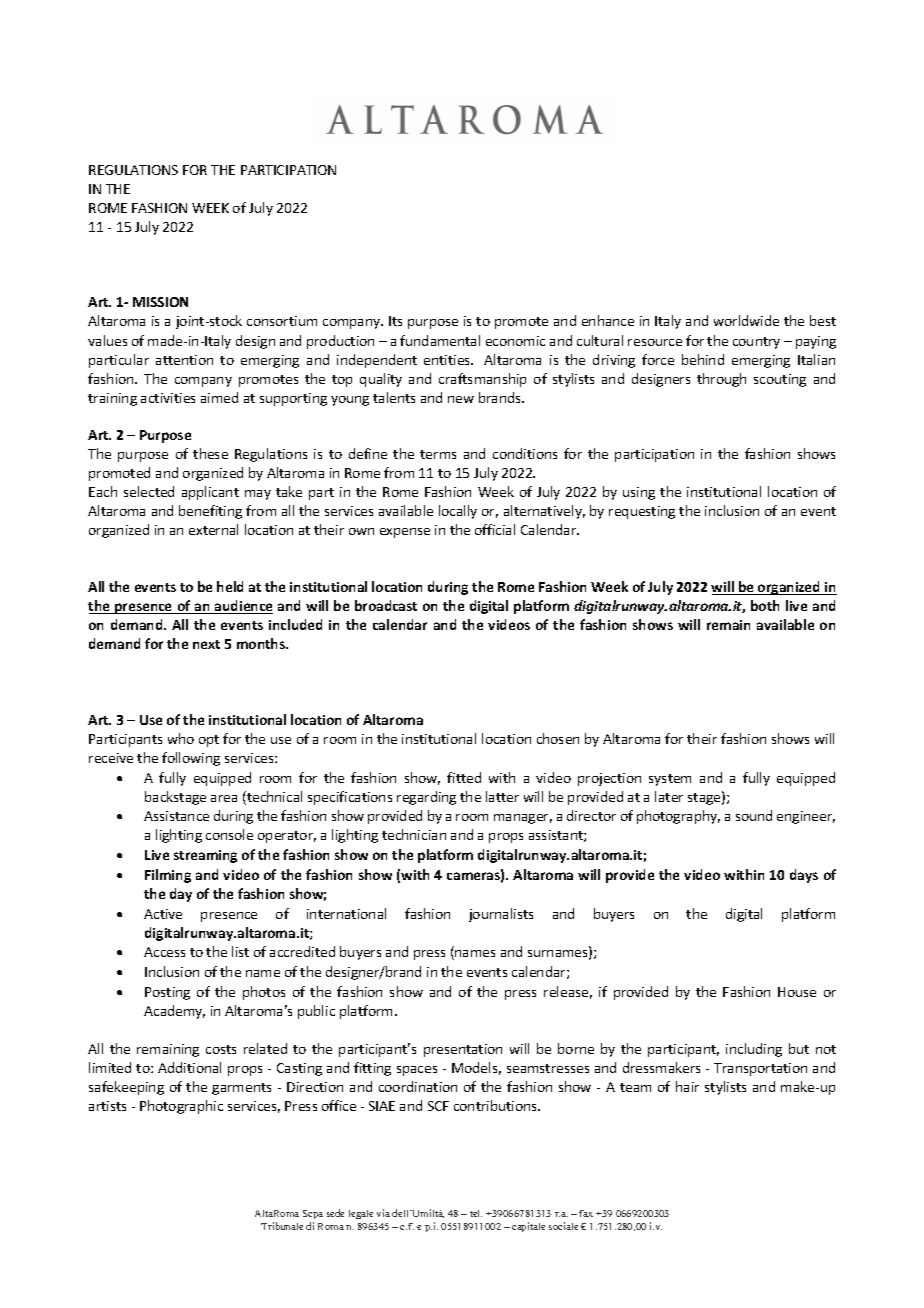 Image resolution: width=924 pixels, height=1308 pixels. Describe the element at coordinates (765, 605) in the document. I see `both` at that location.
